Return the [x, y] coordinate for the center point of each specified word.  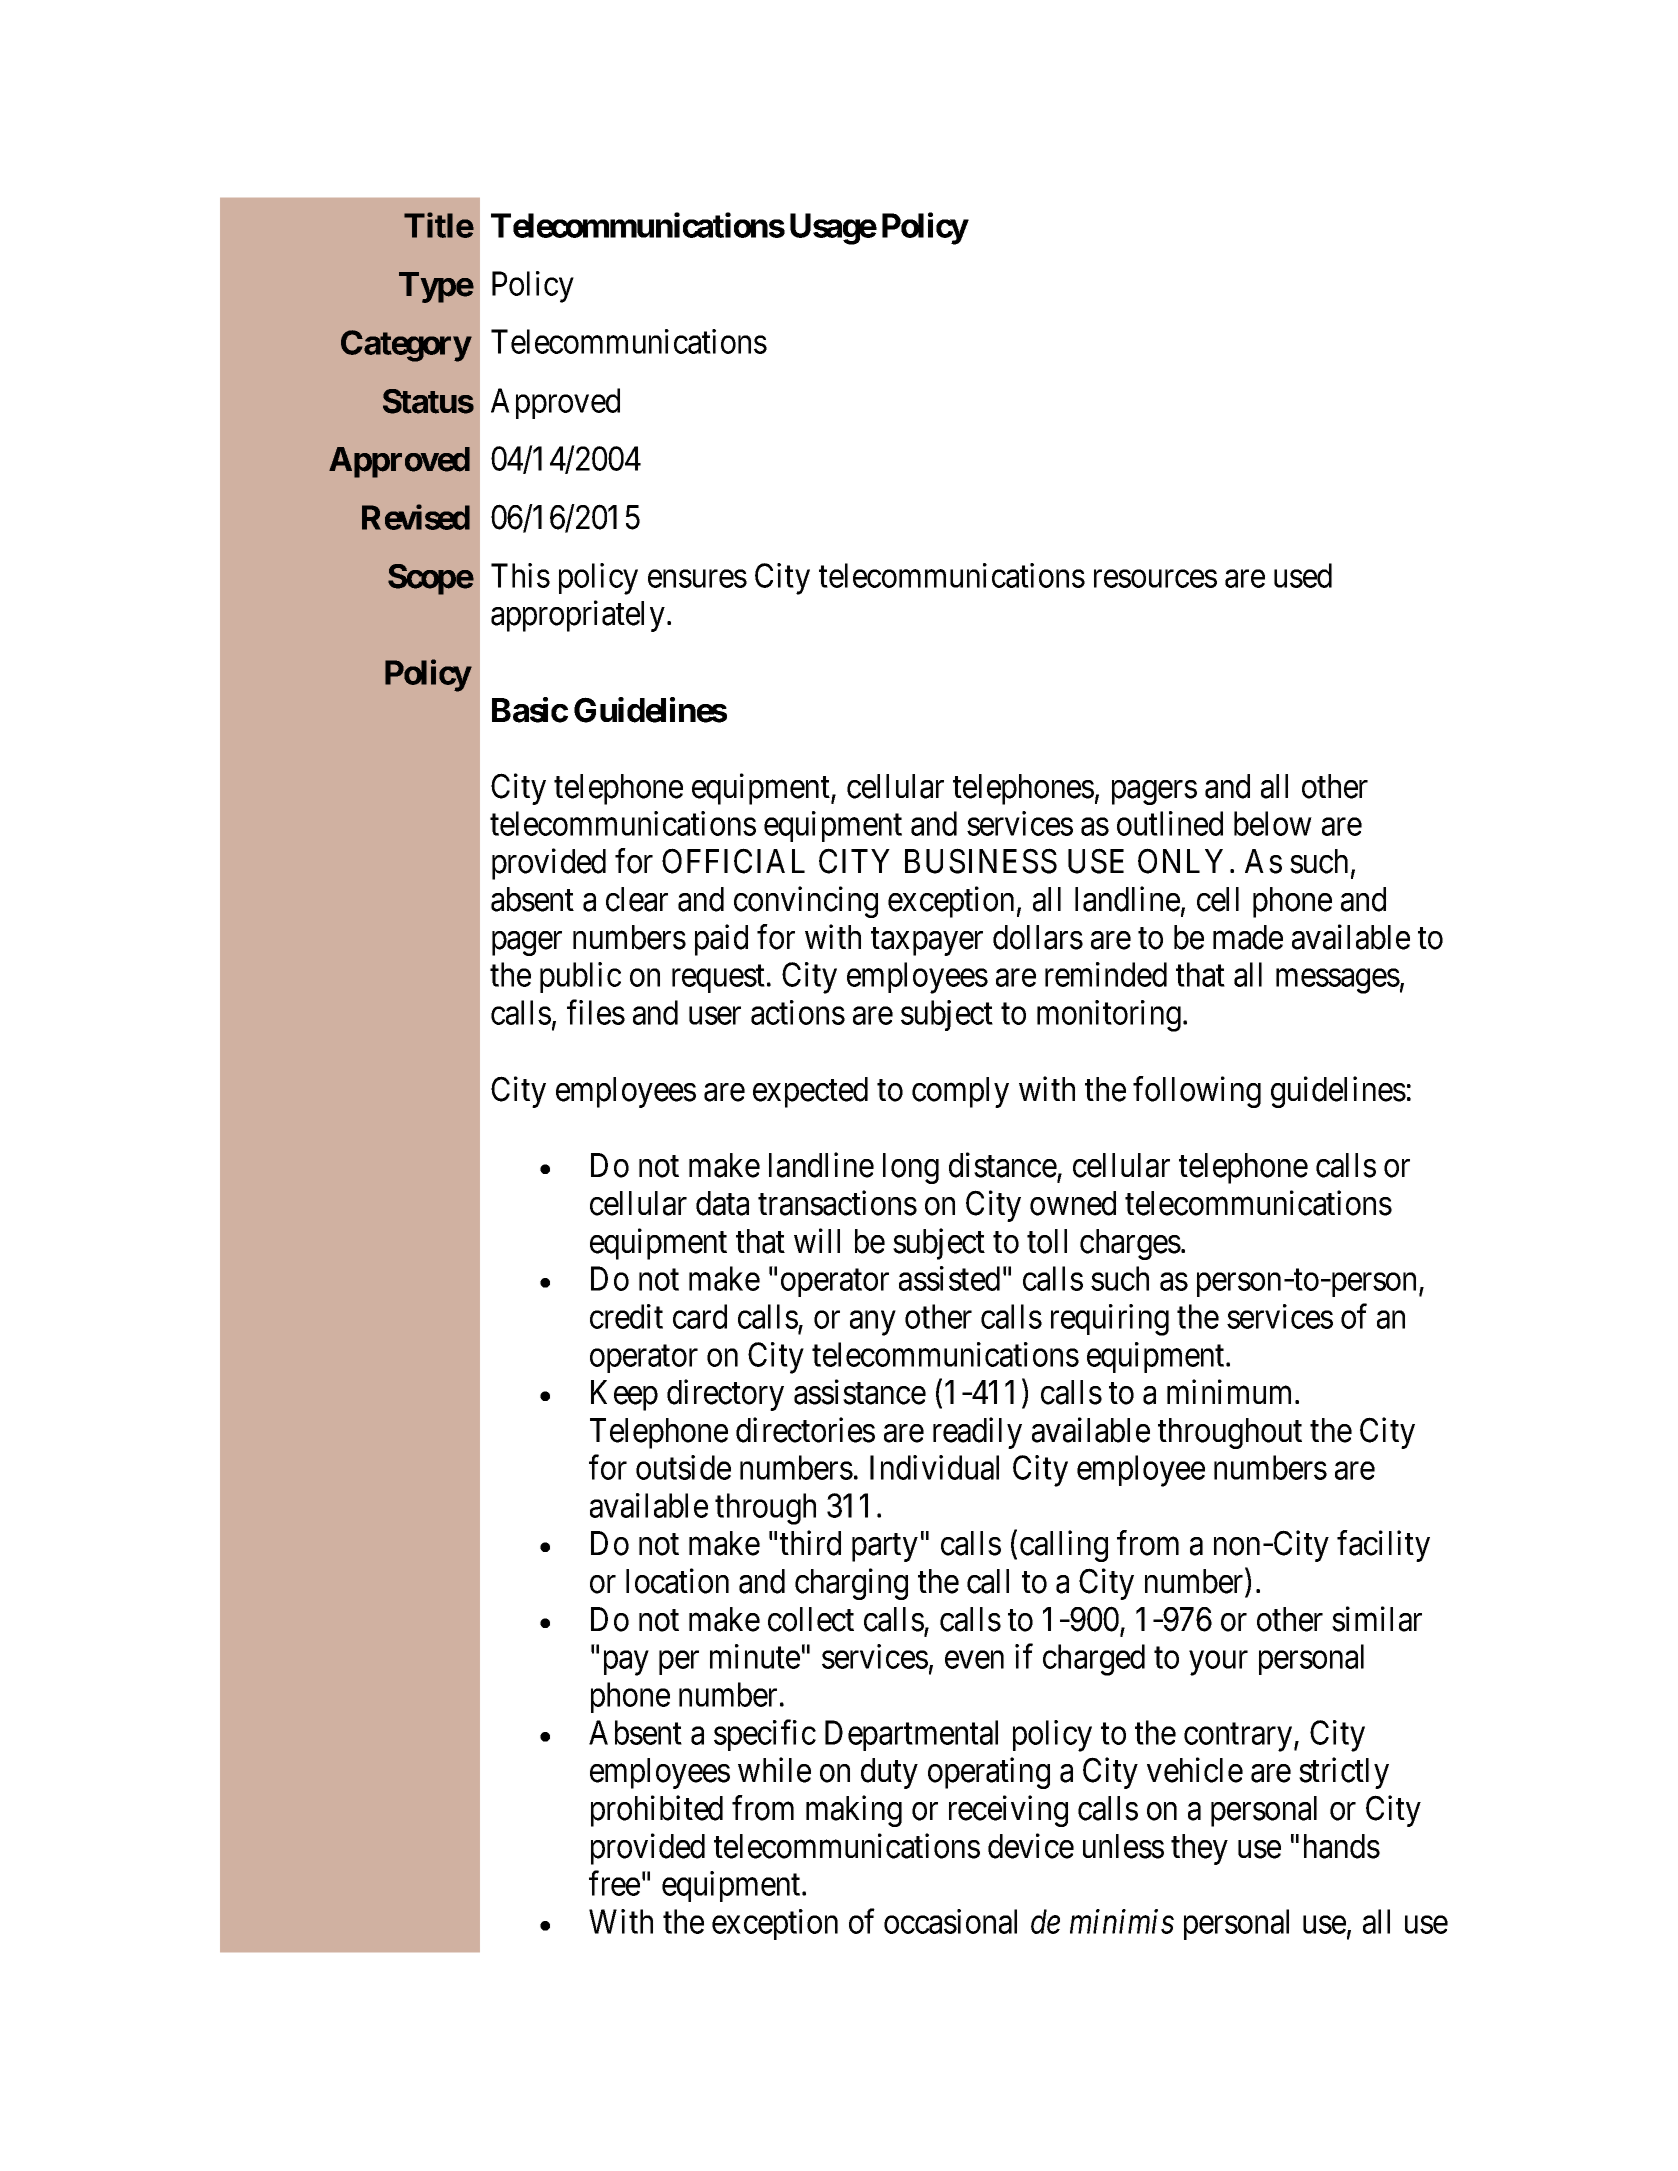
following [1197, 1092]
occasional [950, 1921]
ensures [697, 579]
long [911, 1168]
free [614, 1883]
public [580, 977]
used [1303, 575]
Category [406, 346]
